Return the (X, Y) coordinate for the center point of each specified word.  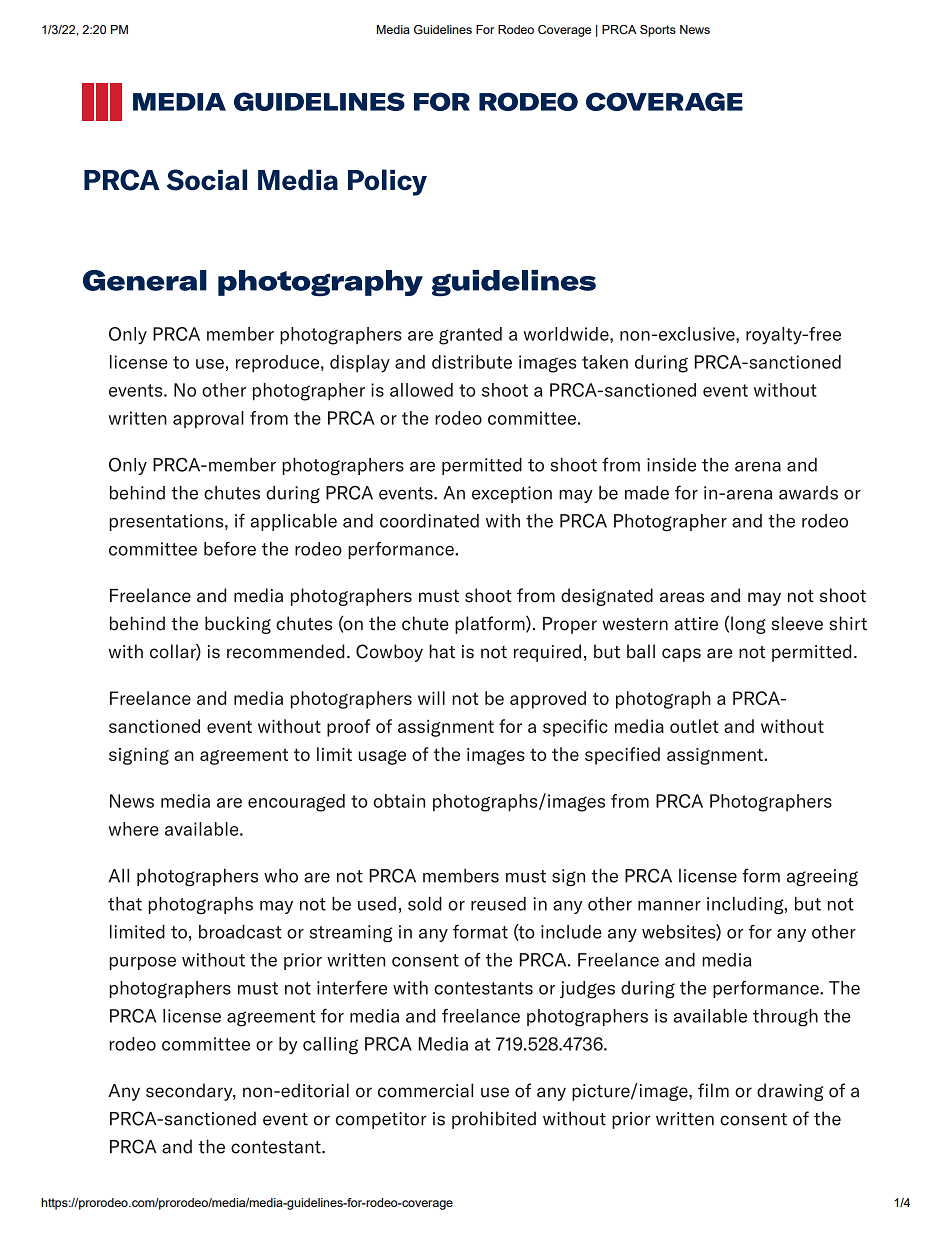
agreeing (822, 877)
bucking (238, 625)
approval (208, 420)
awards (808, 493)
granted (470, 336)
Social (207, 180)
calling (330, 1046)
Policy (387, 182)
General (145, 280)
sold (425, 904)
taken (605, 362)
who (281, 876)
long (748, 625)
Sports (658, 31)
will (431, 698)
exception (512, 494)
